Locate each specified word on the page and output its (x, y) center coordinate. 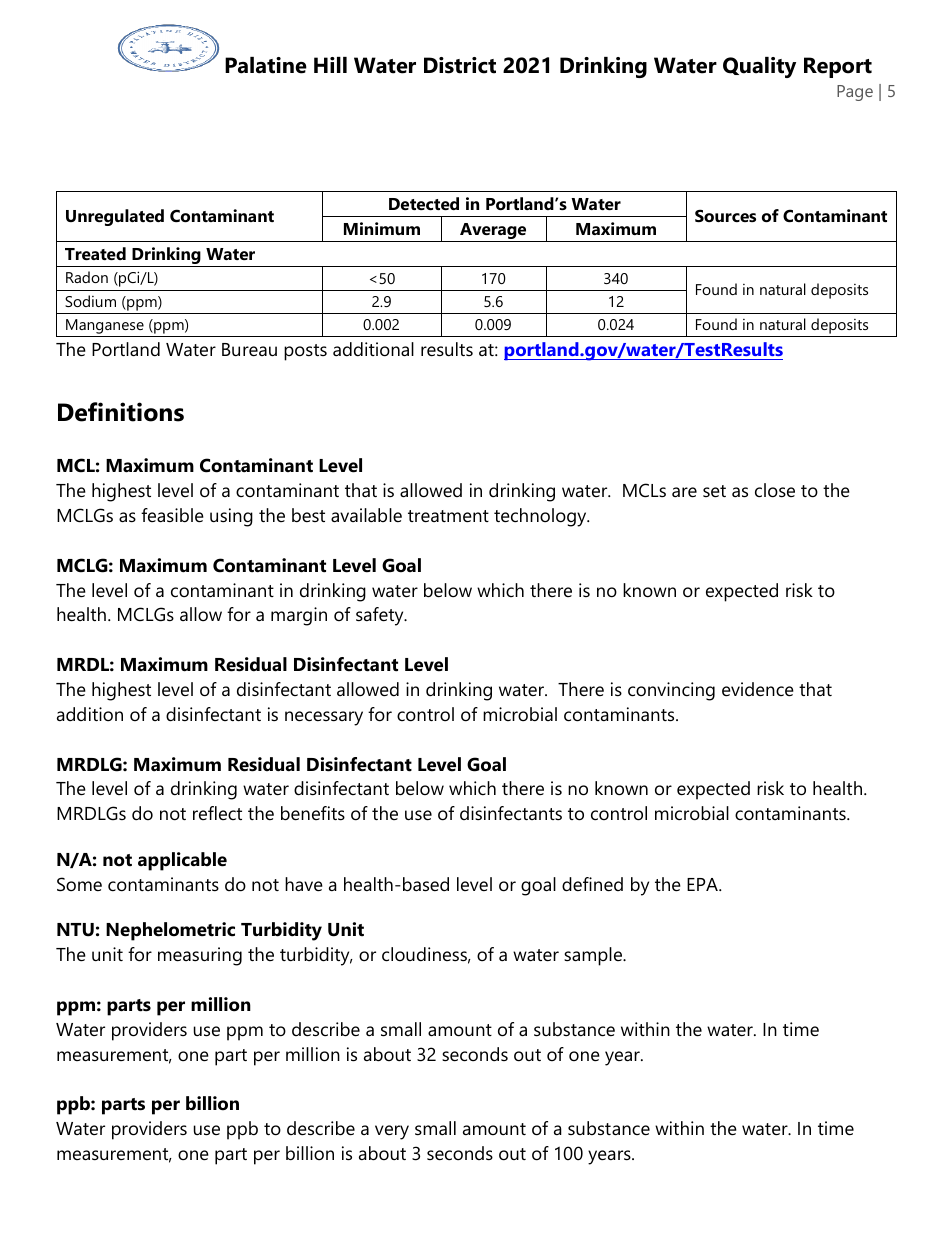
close (775, 490)
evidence (758, 689)
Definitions (121, 412)
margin (299, 616)
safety (381, 616)
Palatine (266, 65)
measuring (200, 956)
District (460, 65)
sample (594, 956)
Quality (759, 67)
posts (305, 352)
